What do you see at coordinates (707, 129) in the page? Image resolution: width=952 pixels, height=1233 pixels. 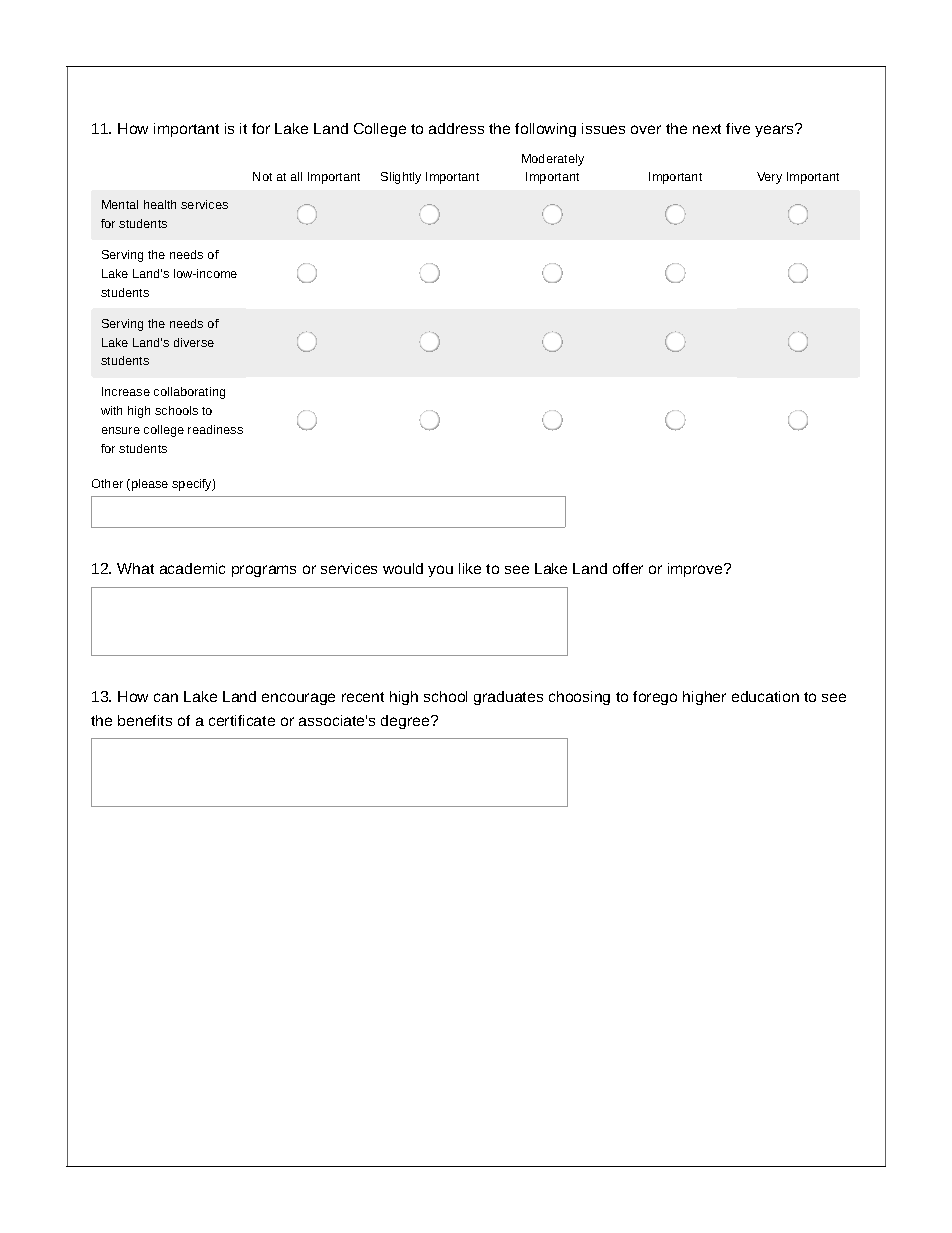 I see `next` at bounding box center [707, 129].
